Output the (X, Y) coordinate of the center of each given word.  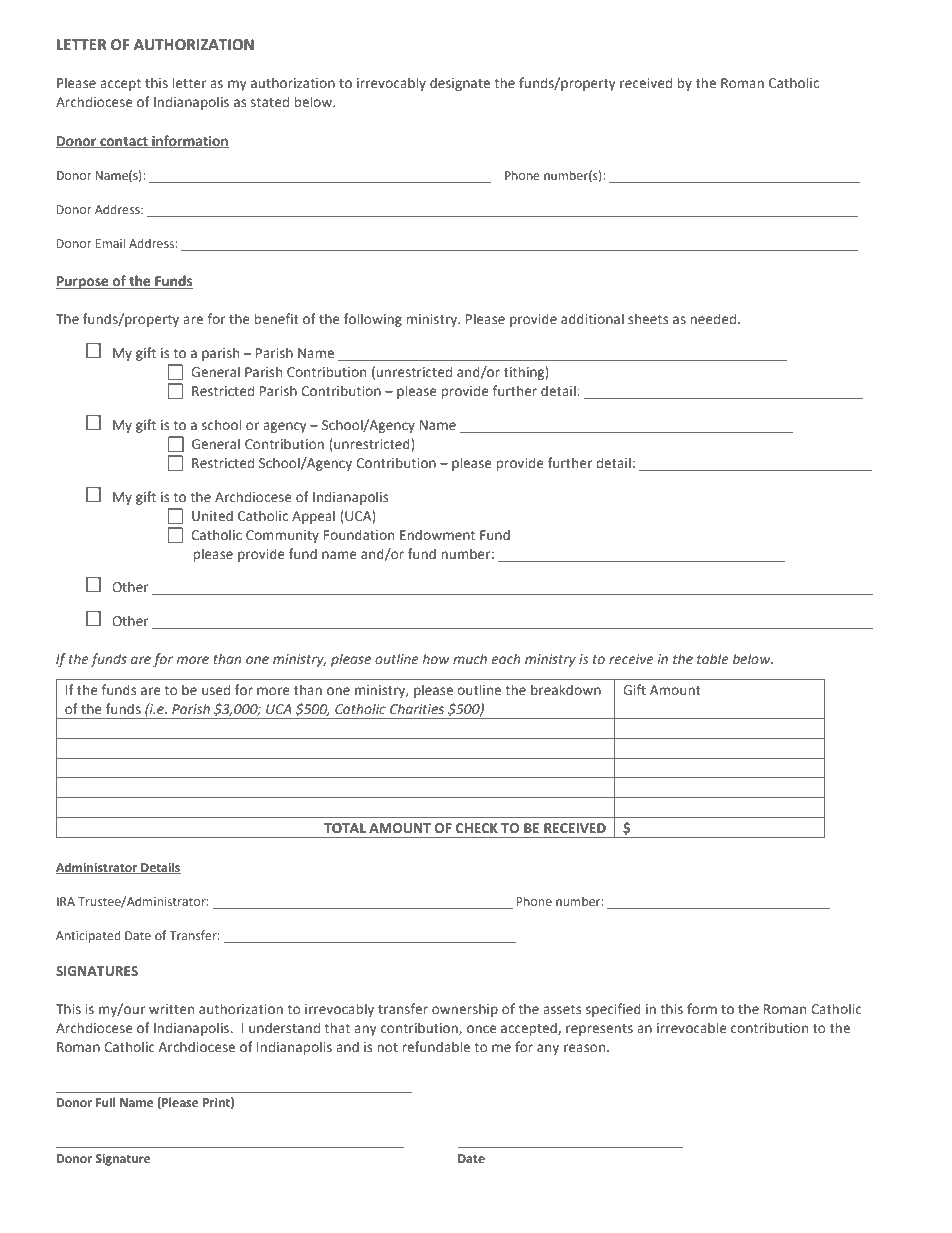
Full (106, 1102)
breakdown (566, 689)
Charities (417, 708)
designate (460, 84)
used (216, 690)
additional (592, 318)
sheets (648, 318)
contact (124, 142)
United (212, 515)
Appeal (313, 517)
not (387, 1047)
